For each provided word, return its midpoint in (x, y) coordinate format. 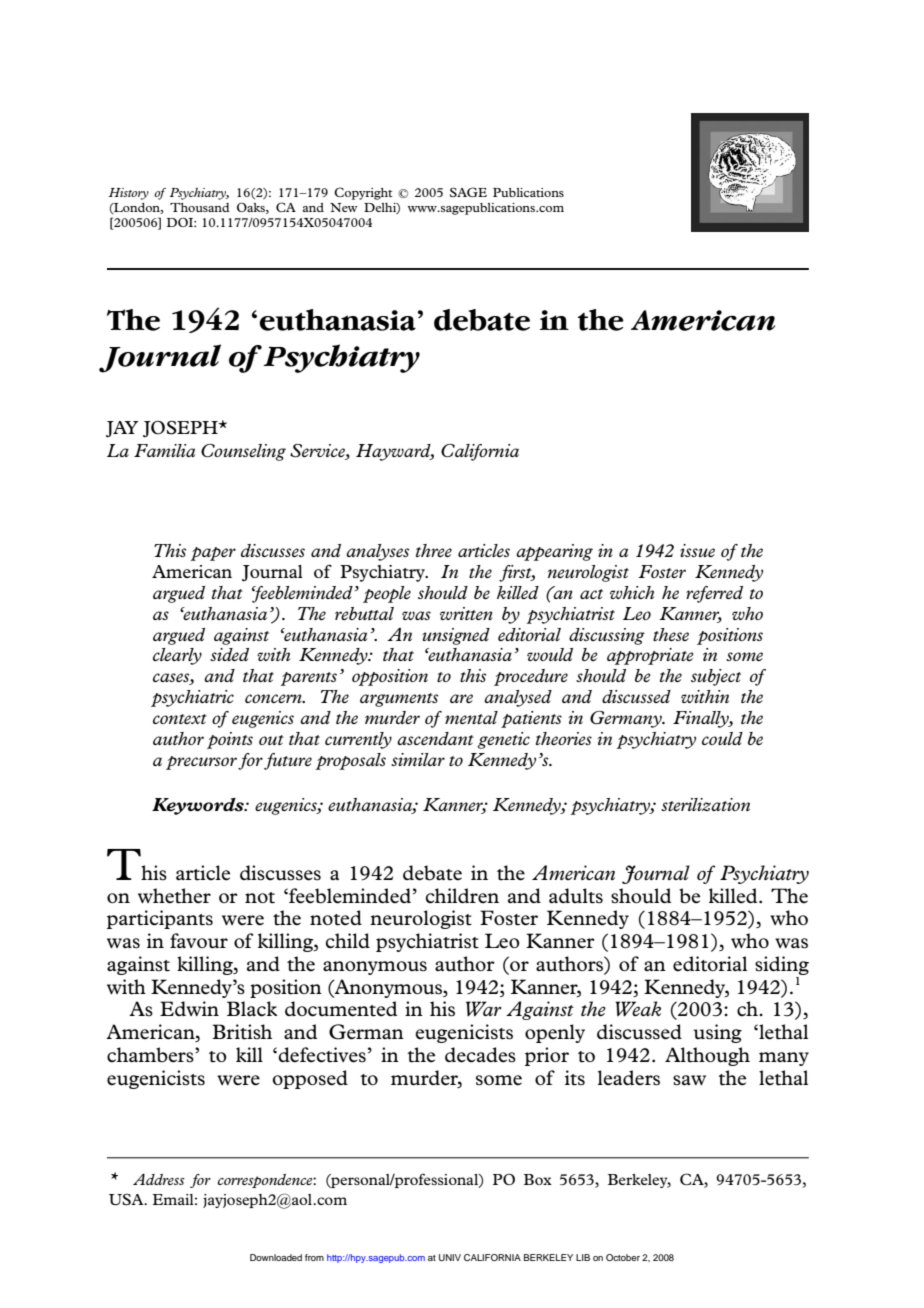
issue (697, 550)
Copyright (363, 193)
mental (471, 717)
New (344, 207)
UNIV (450, 1257)
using (717, 1033)
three (434, 550)
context (180, 719)
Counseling (243, 452)
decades (480, 1055)
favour (199, 941)
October (623, 1257)
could (722, 738)
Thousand (200, 207)
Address (159, 1179)
